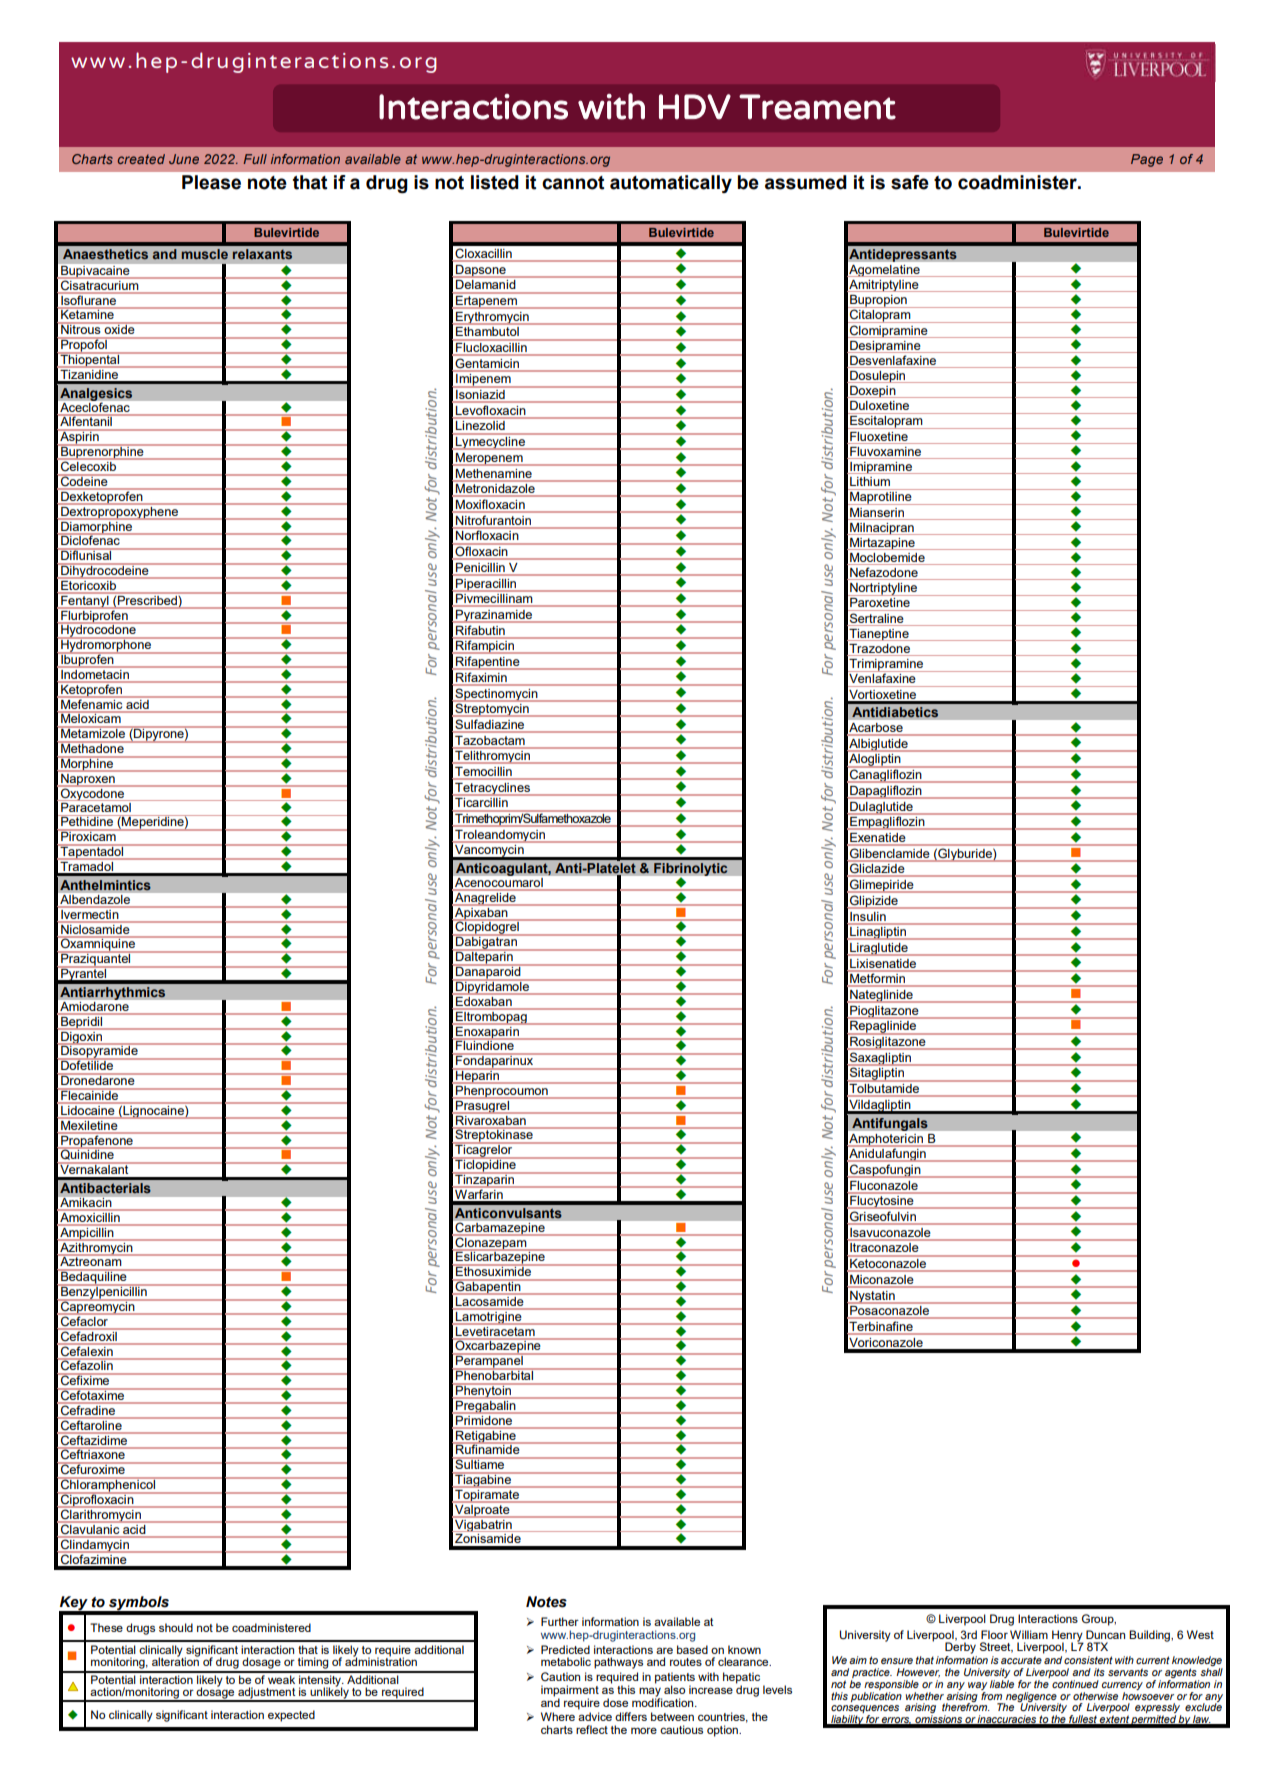 The image size is (1263, 1786). What do you see at coordinates (90, 1217) in the image?
I see `Amoxicillin` at bounding box center [90, 1217].
